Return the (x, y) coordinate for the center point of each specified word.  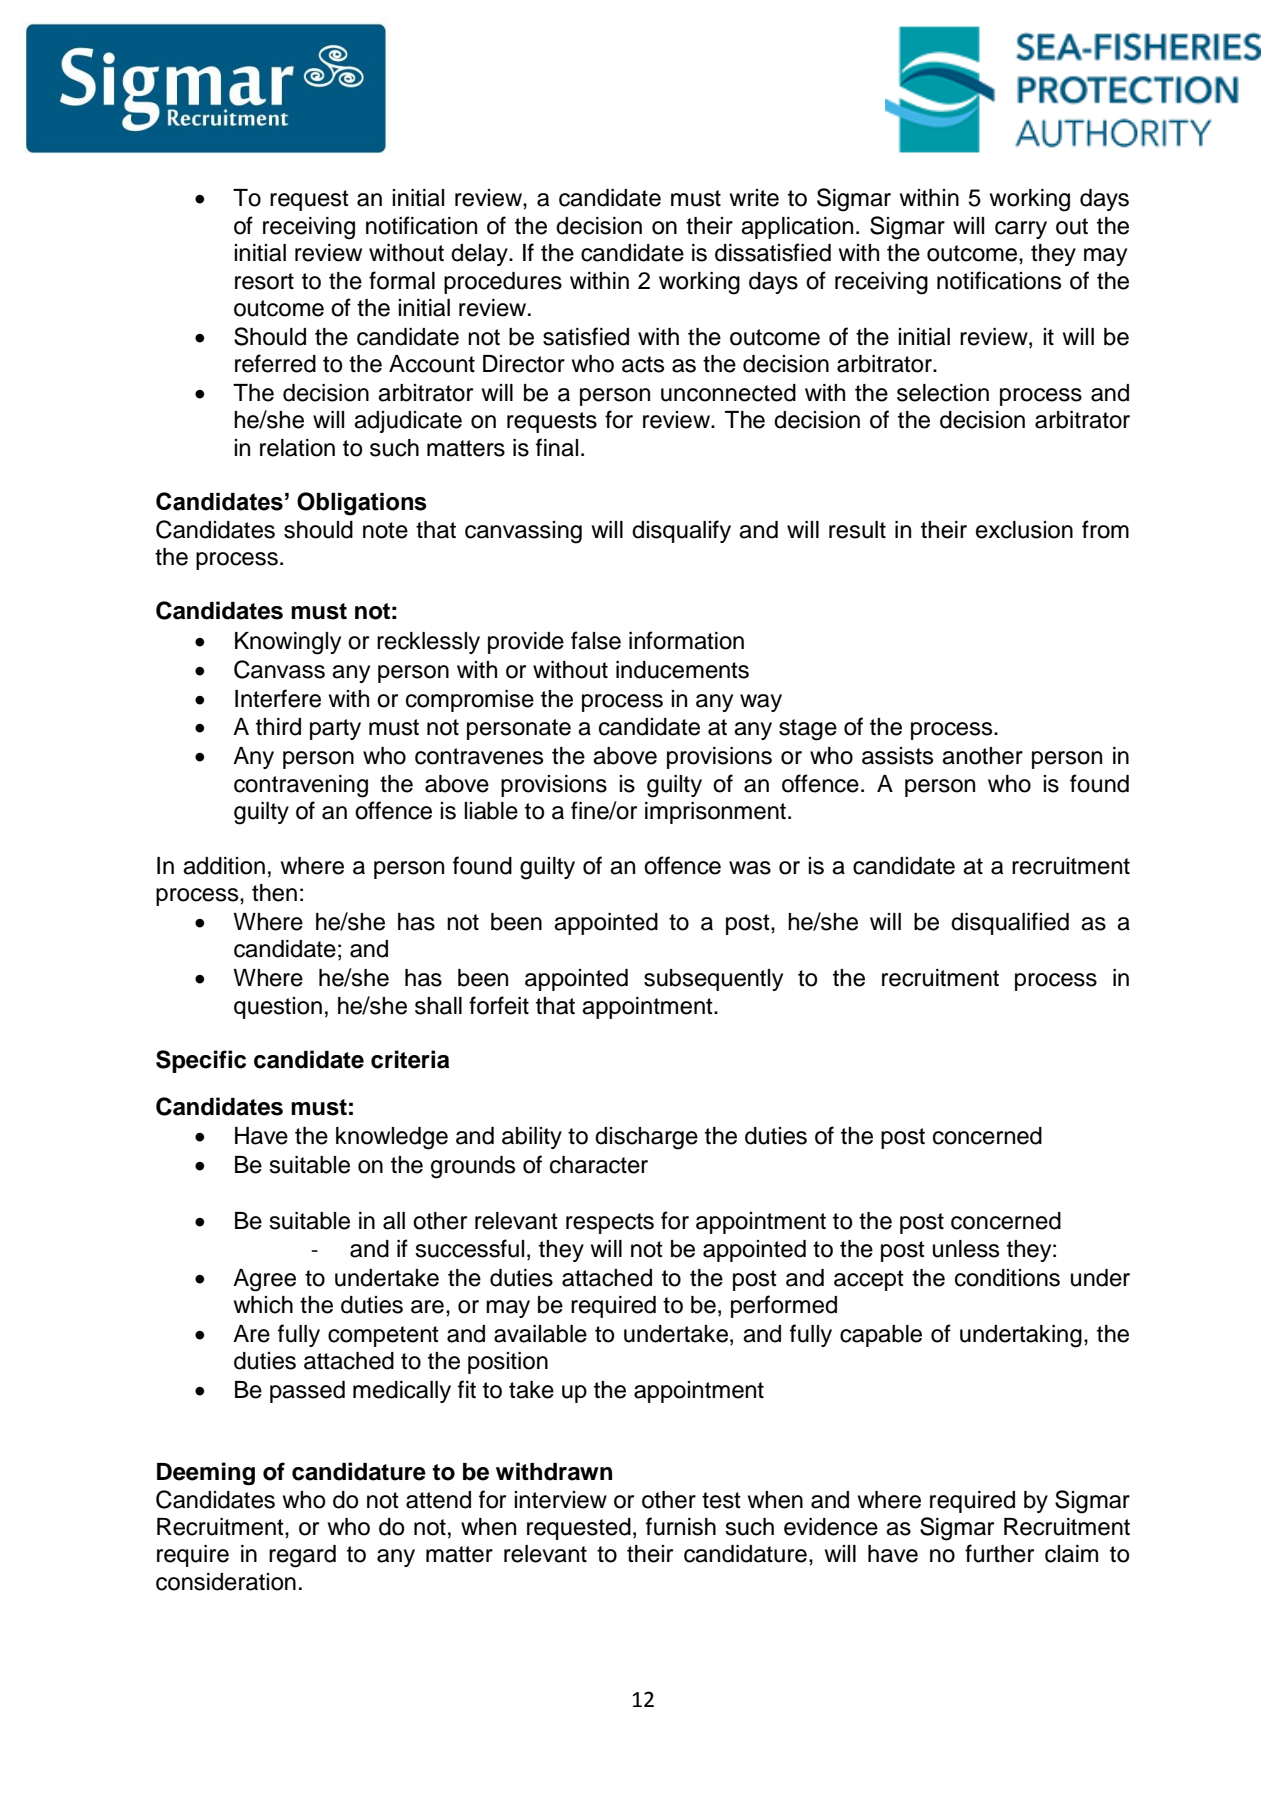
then (274, 893)
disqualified (1010, 923)
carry (1021, 230)
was (750, 868)
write (754, 198)
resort (264, 281)
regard (302, 1556)
